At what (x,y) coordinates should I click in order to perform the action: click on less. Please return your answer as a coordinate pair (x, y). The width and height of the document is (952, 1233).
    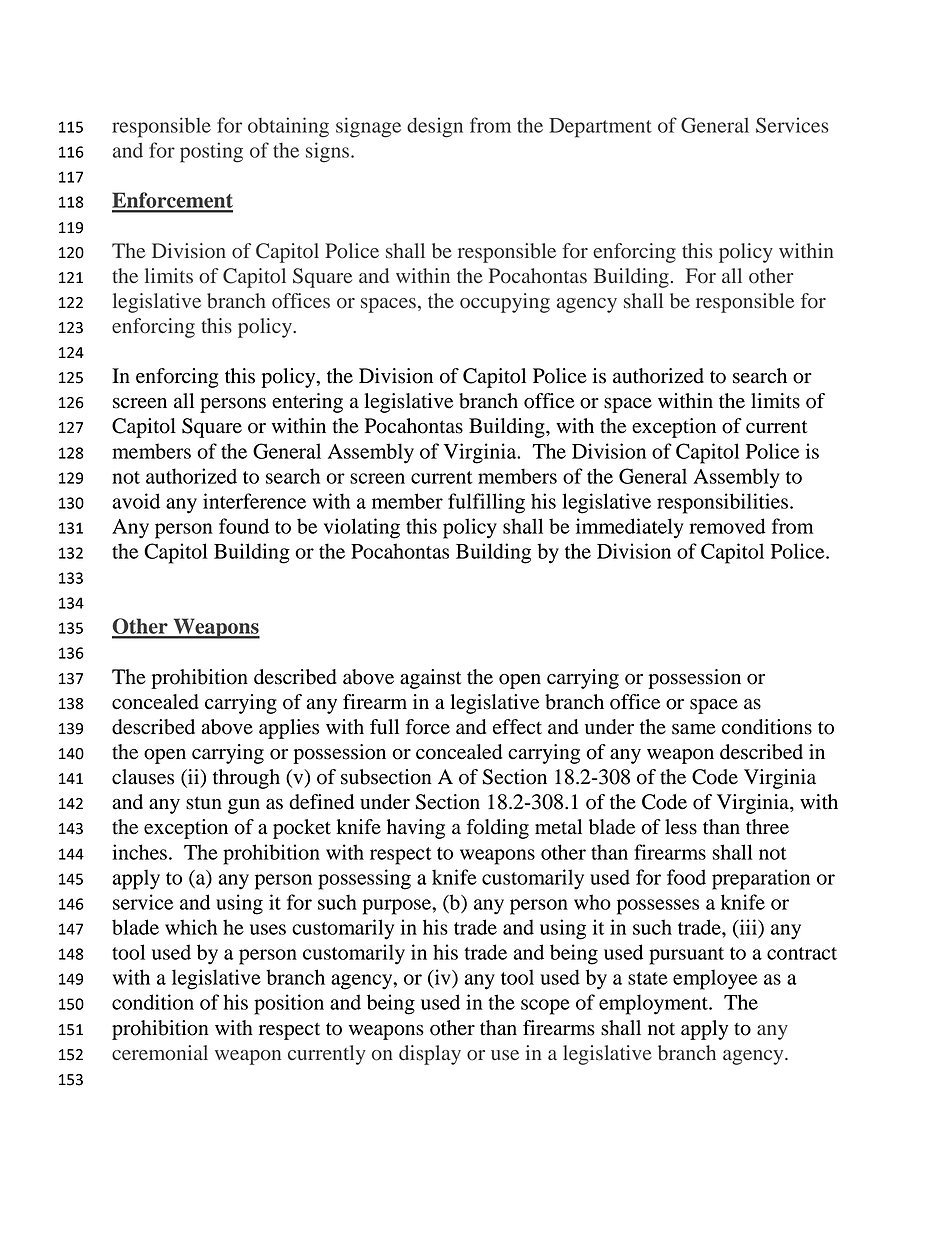
    Looking at the image, I should click on (681, 827).
